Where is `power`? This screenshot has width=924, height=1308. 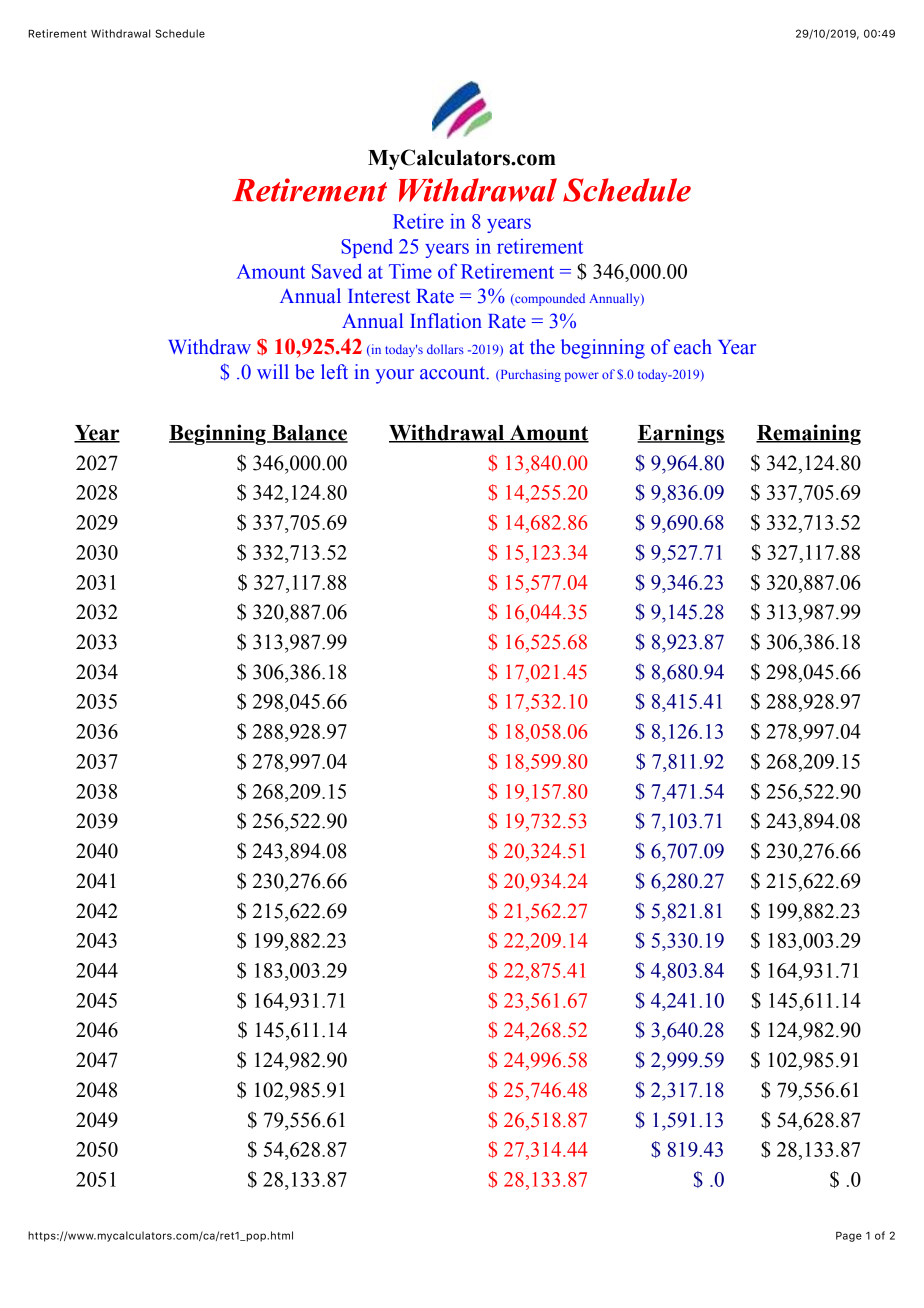
power is located at coordinates (582, 377).
